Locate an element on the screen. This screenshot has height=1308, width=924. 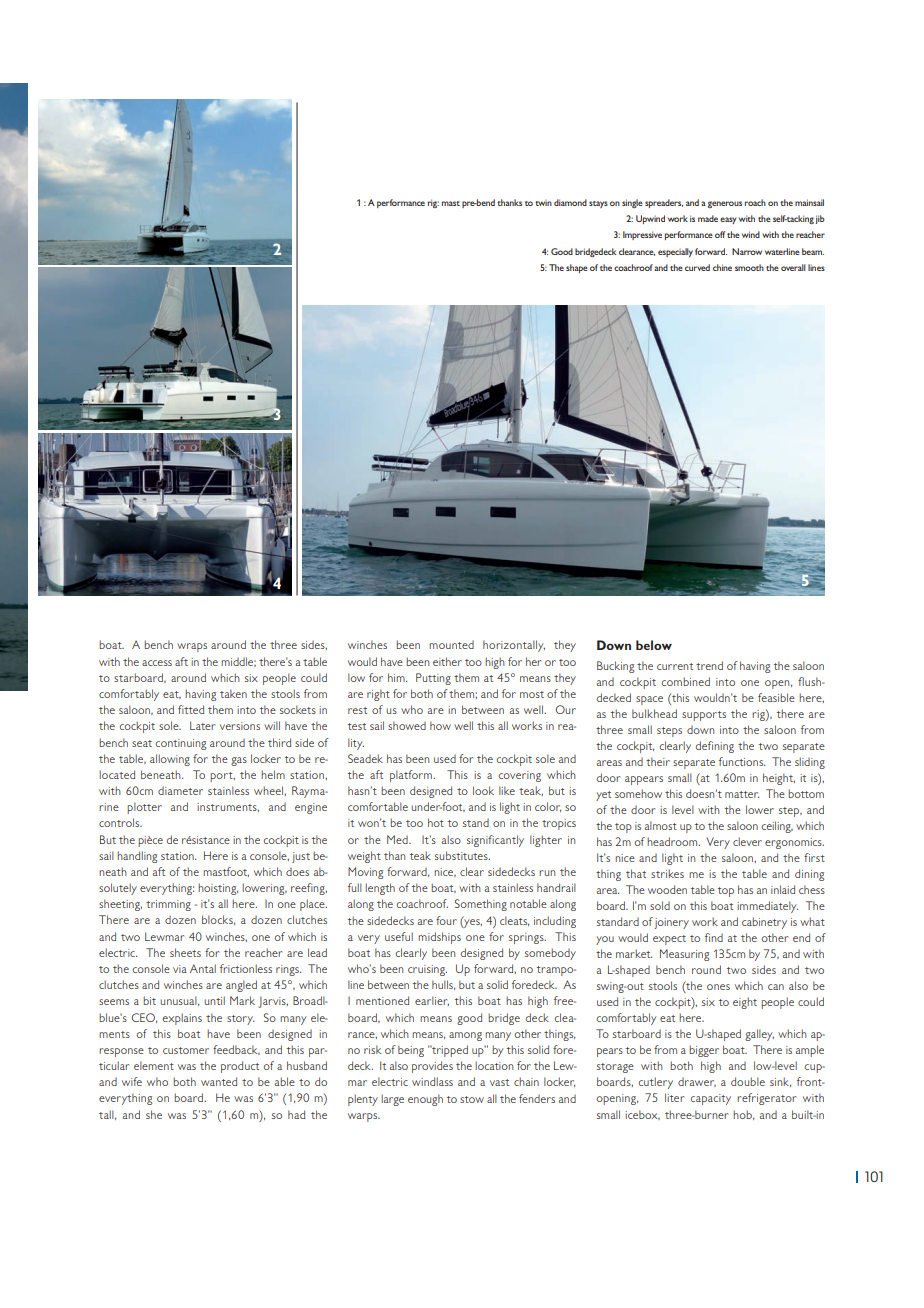
twin is located at coordinates (543, 203).
